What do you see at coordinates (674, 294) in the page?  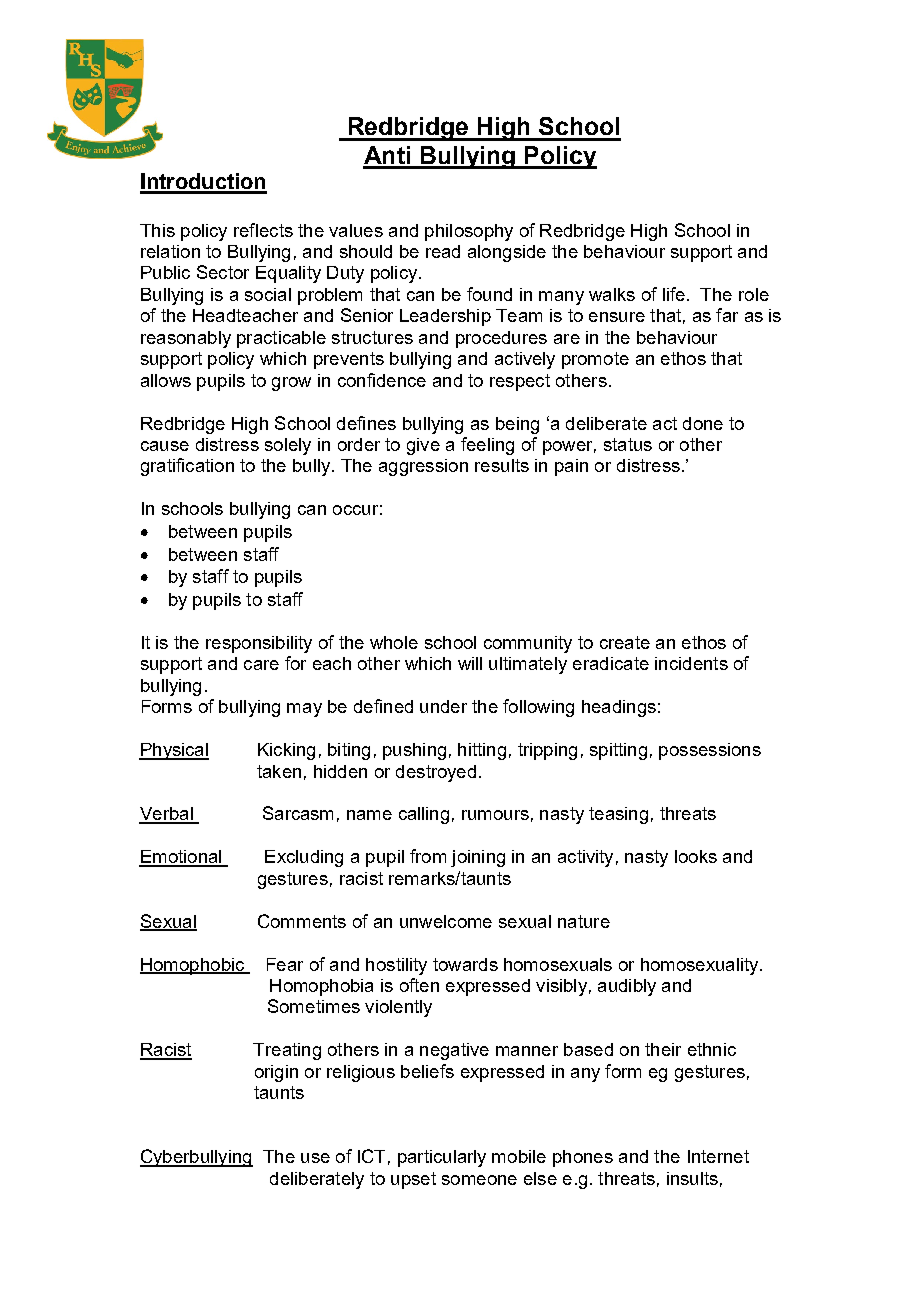 I see `life` at bounding box center [674, 294].
